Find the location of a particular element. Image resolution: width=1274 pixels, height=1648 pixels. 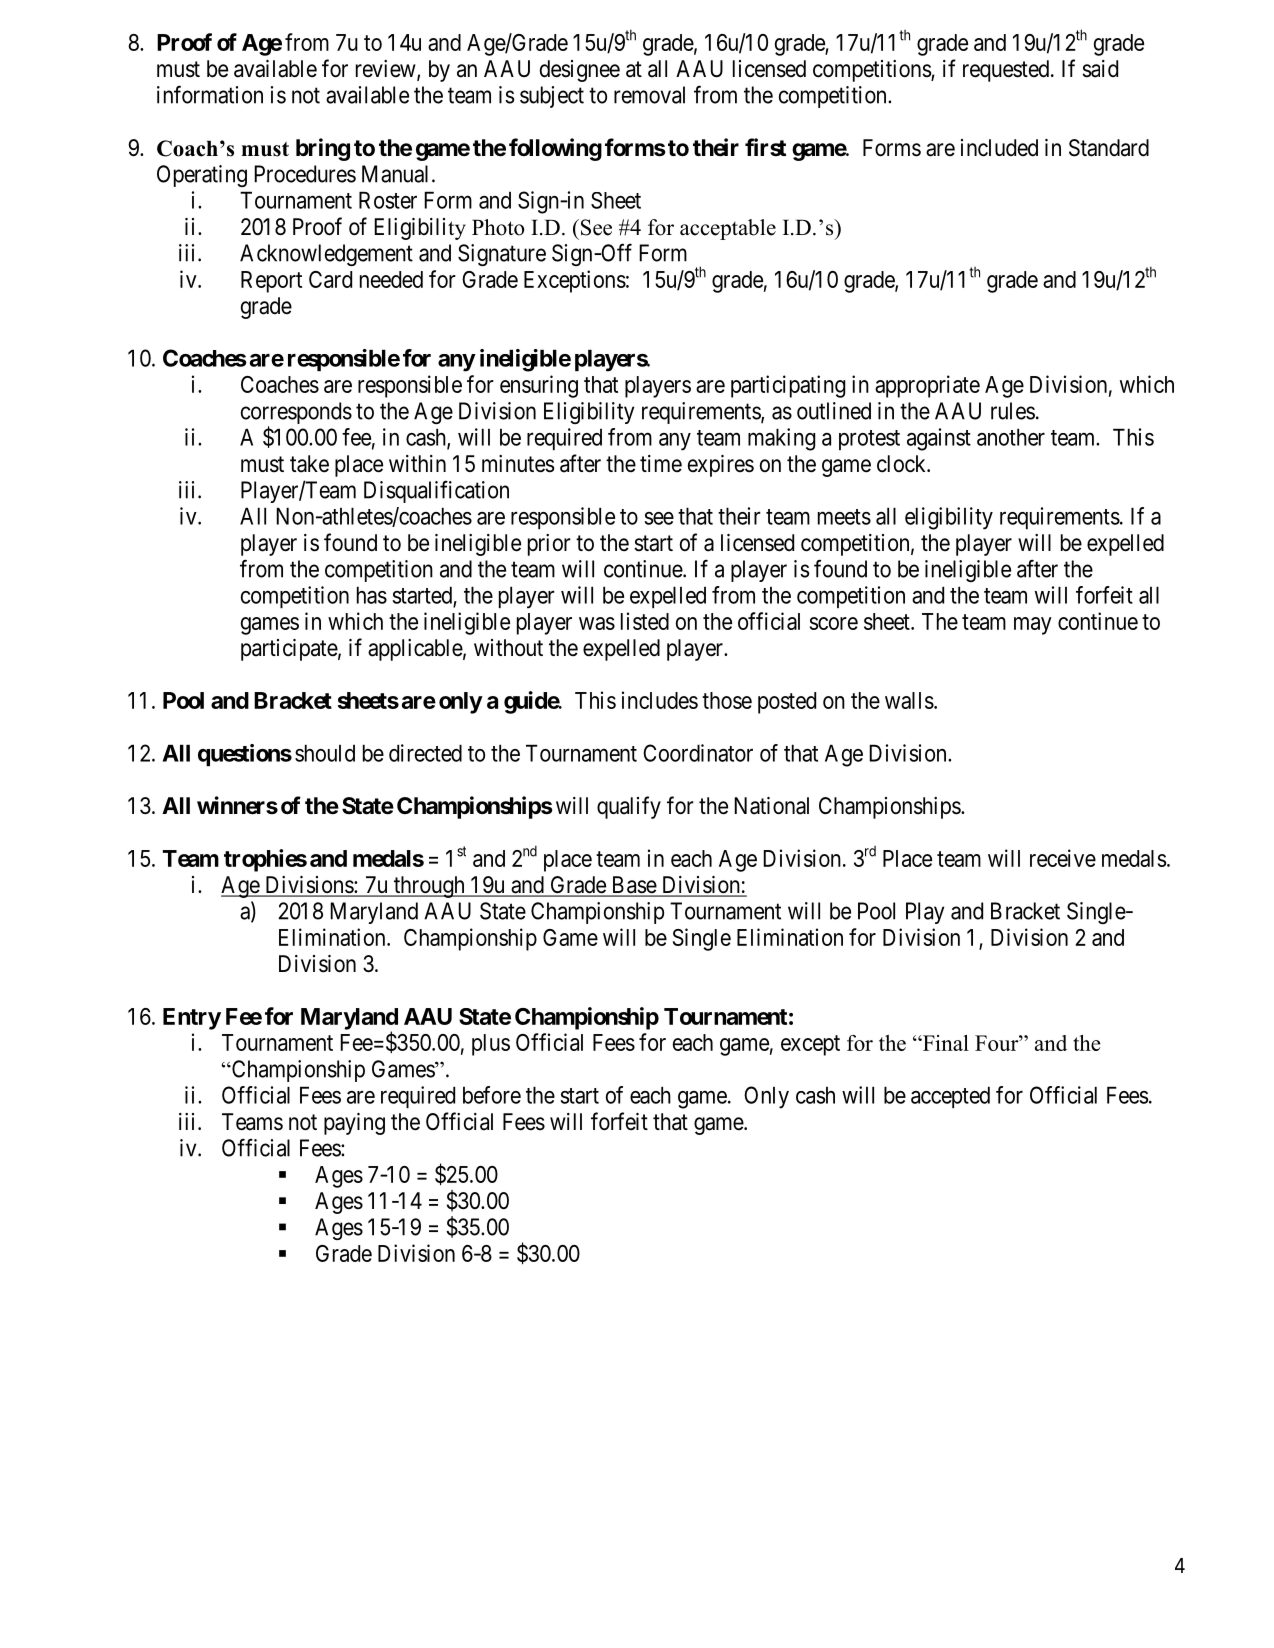

removal is located at coordinates (649, 95).
